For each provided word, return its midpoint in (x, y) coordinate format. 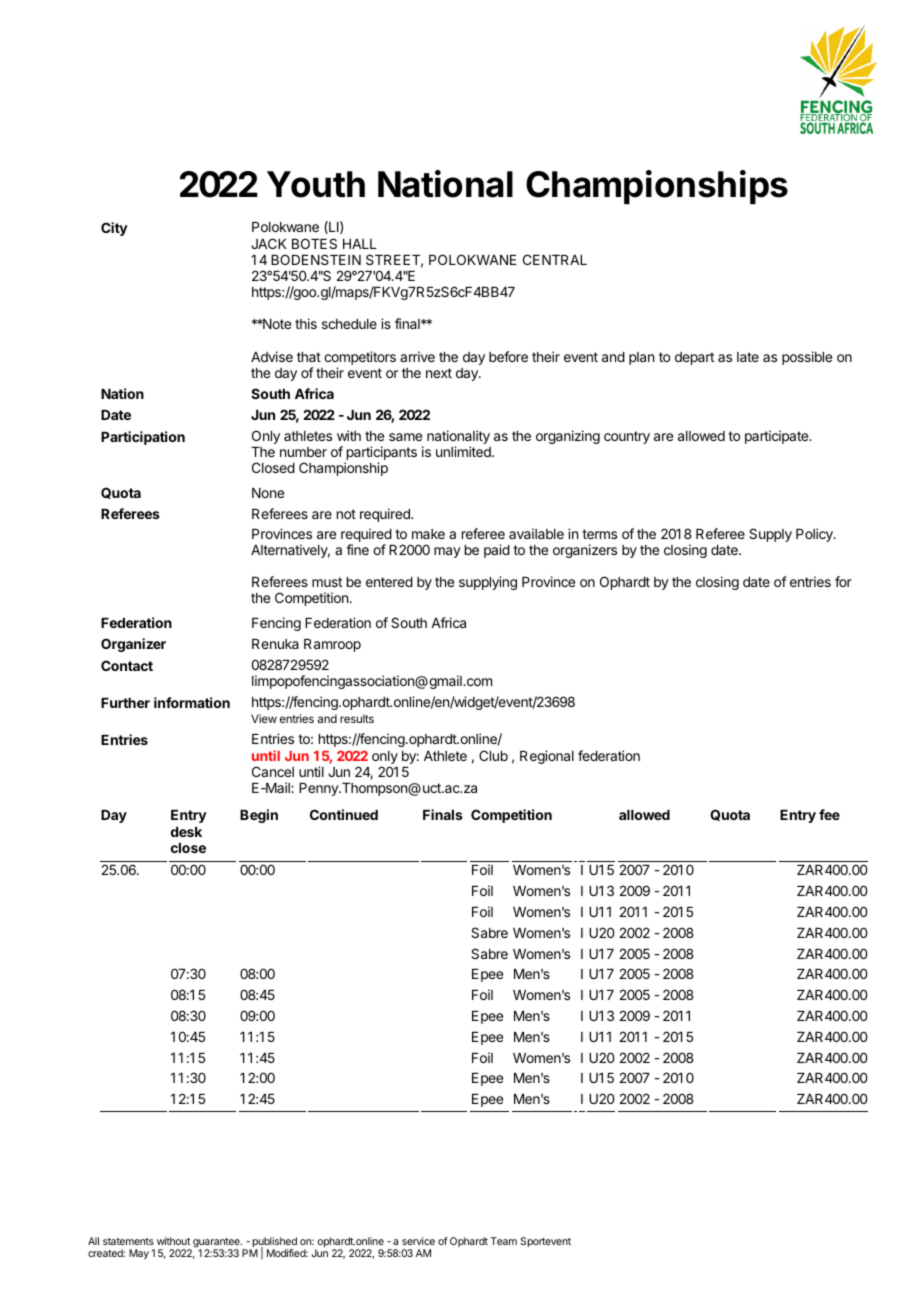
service (418, 1241)
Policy (815, 535)
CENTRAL (555, 259)
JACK (268, 243)
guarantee (217, 1244)
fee (829, 814)
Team (504, 1241)
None (268, 493)
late (748, 357)
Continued (344, 814)
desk (186, 832)
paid (497, 551)
